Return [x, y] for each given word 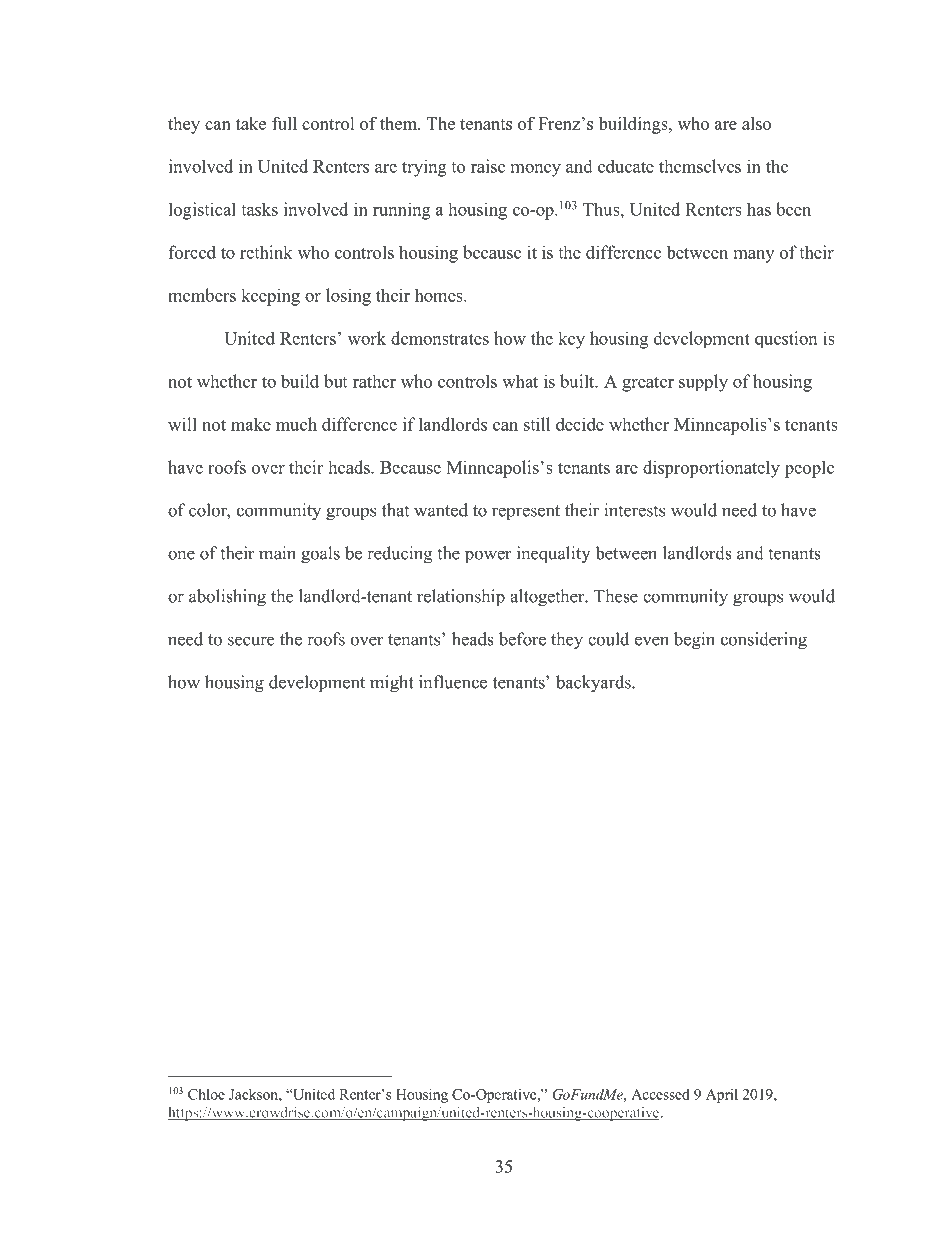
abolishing [227, 598]
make [251, 424]
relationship [461, 598]
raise [488, 166]
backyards [594, 684]
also [756, 123]
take [251, 123]
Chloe [206, 1094]
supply [703, 383]
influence [453, 682]
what [520, 381]
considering [764, 641]
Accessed [660, 1094]
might [392, 684]
